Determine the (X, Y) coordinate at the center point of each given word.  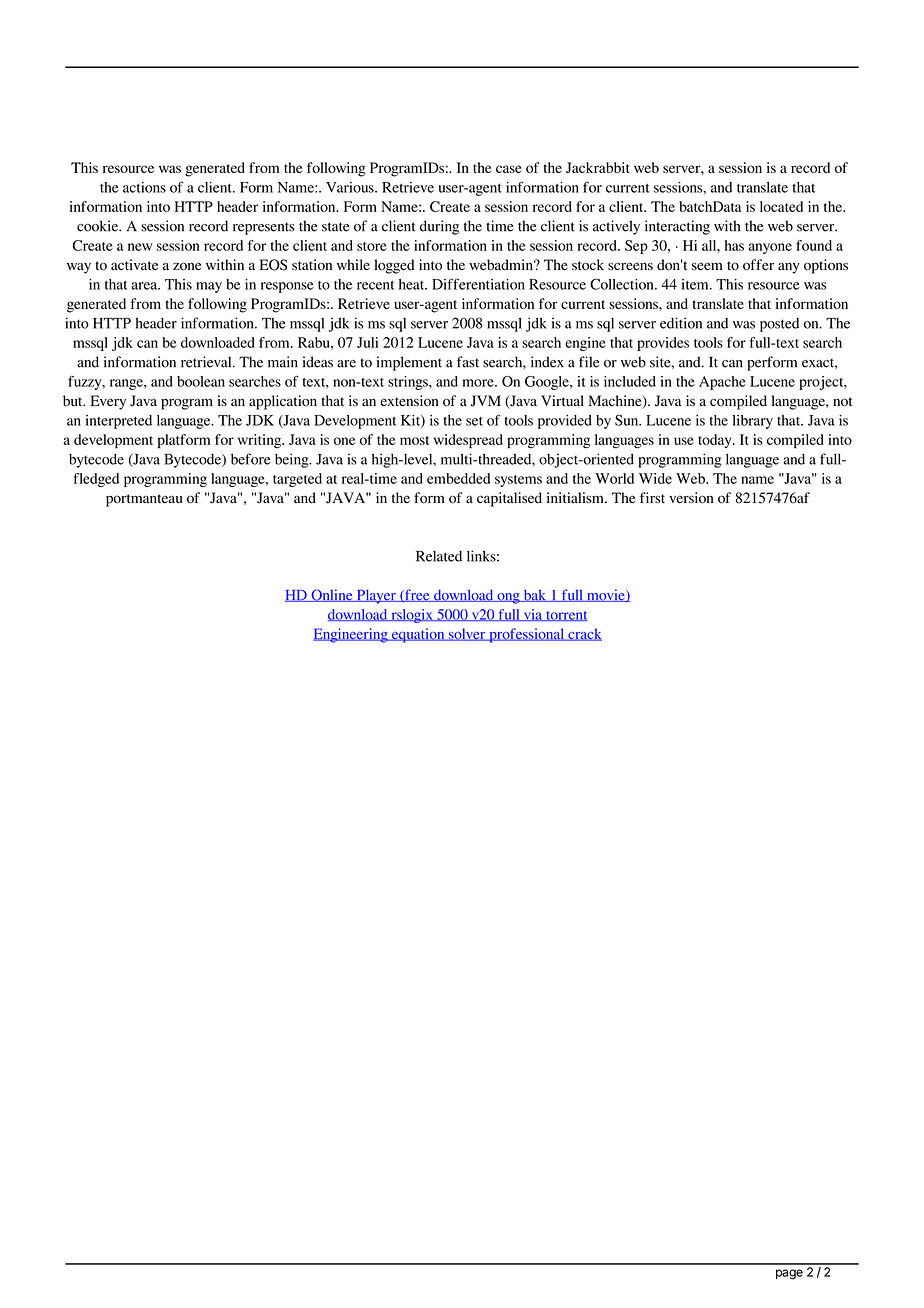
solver (467, 634)
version (691, 498)
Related (439, 556)
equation (418, 635)
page (789, 1274)
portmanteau (144, 500)
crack (584, 634)
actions (144, 187)
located (781, 206)
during (439, 227)
